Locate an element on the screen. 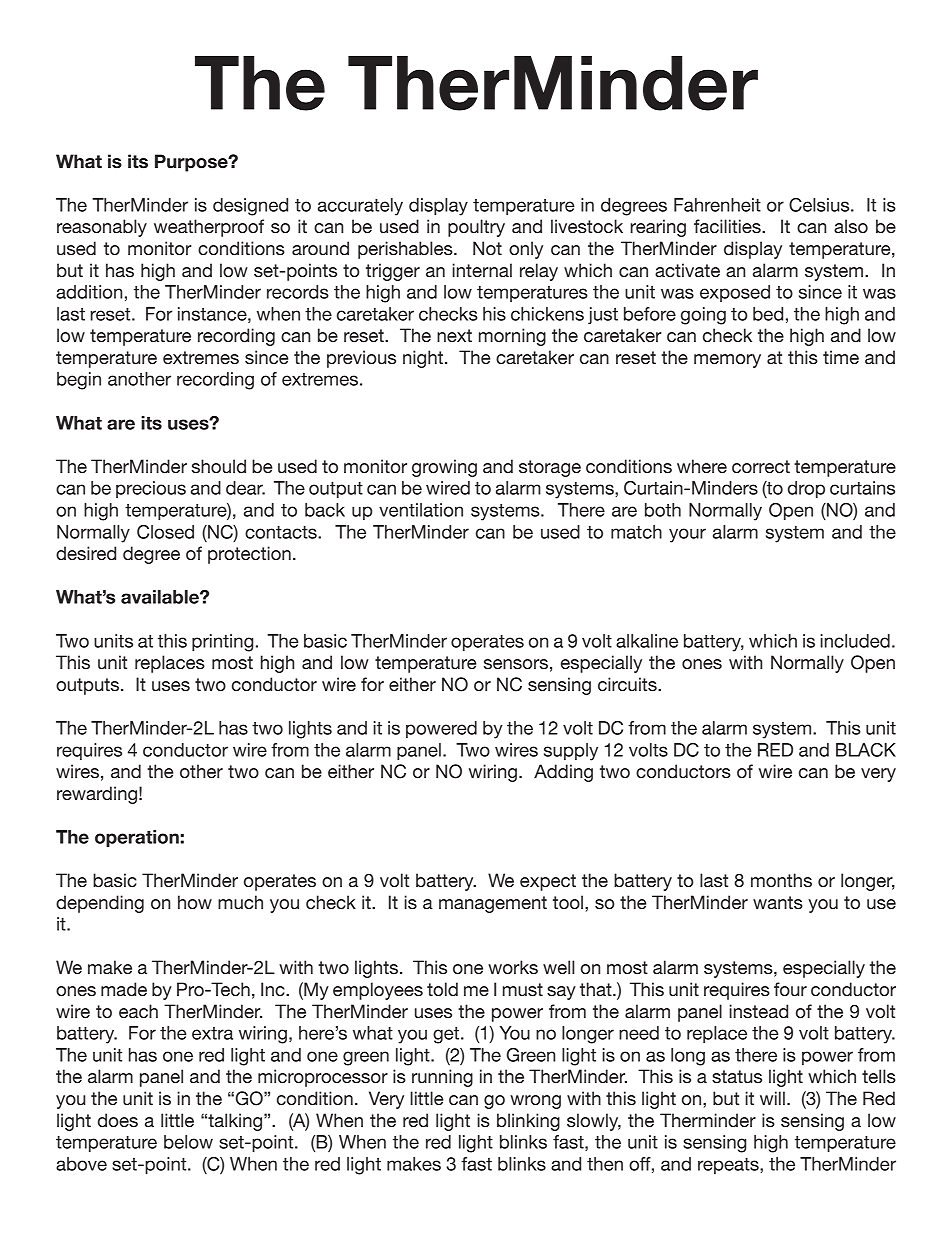 This screenshot has height=1233, width=952. Purpose is located at coordinates (192, 163).
